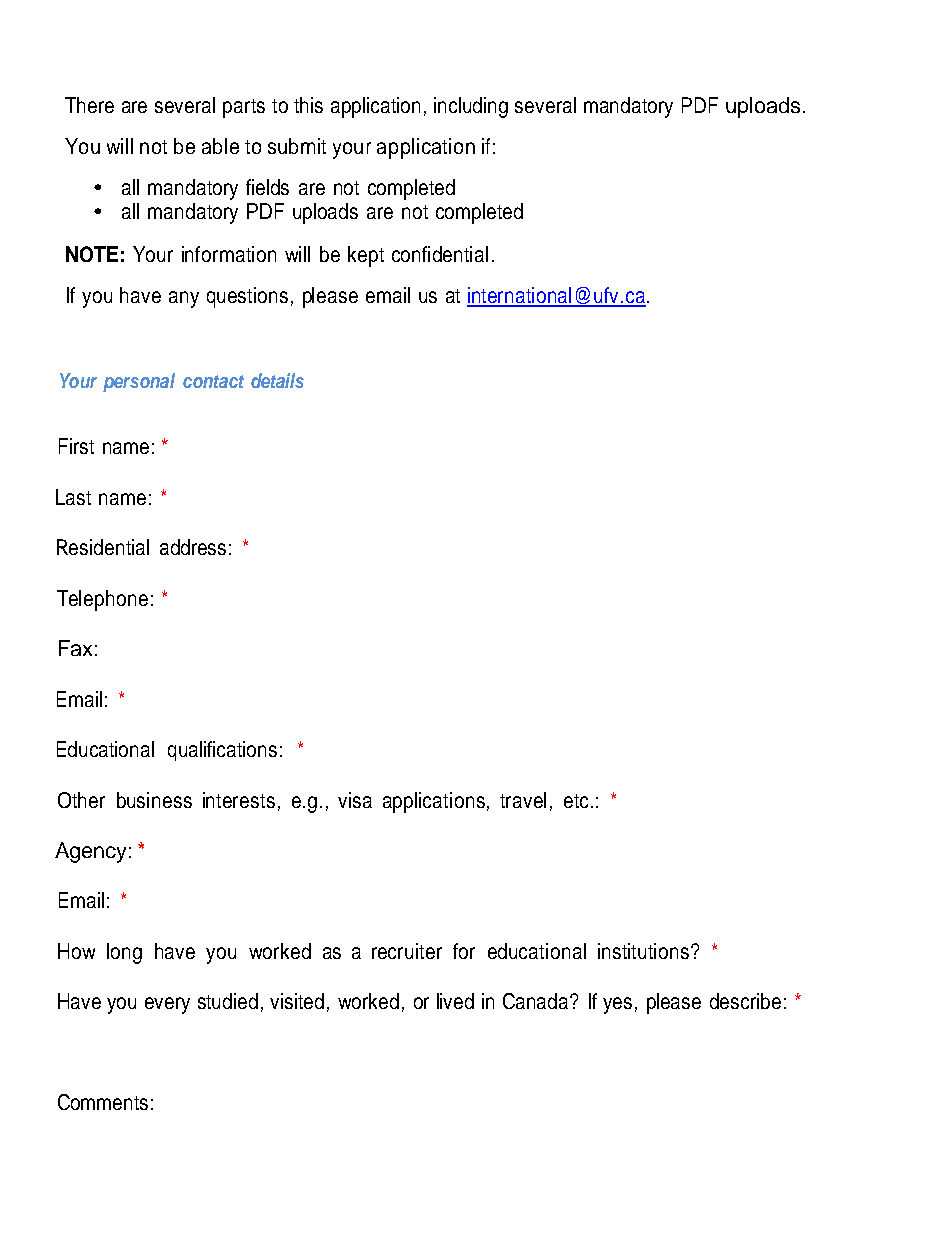  What do you see at coordinates (103, 1102) in the screenshot?
I see `Comments` at bounding box center [103, 1102].
